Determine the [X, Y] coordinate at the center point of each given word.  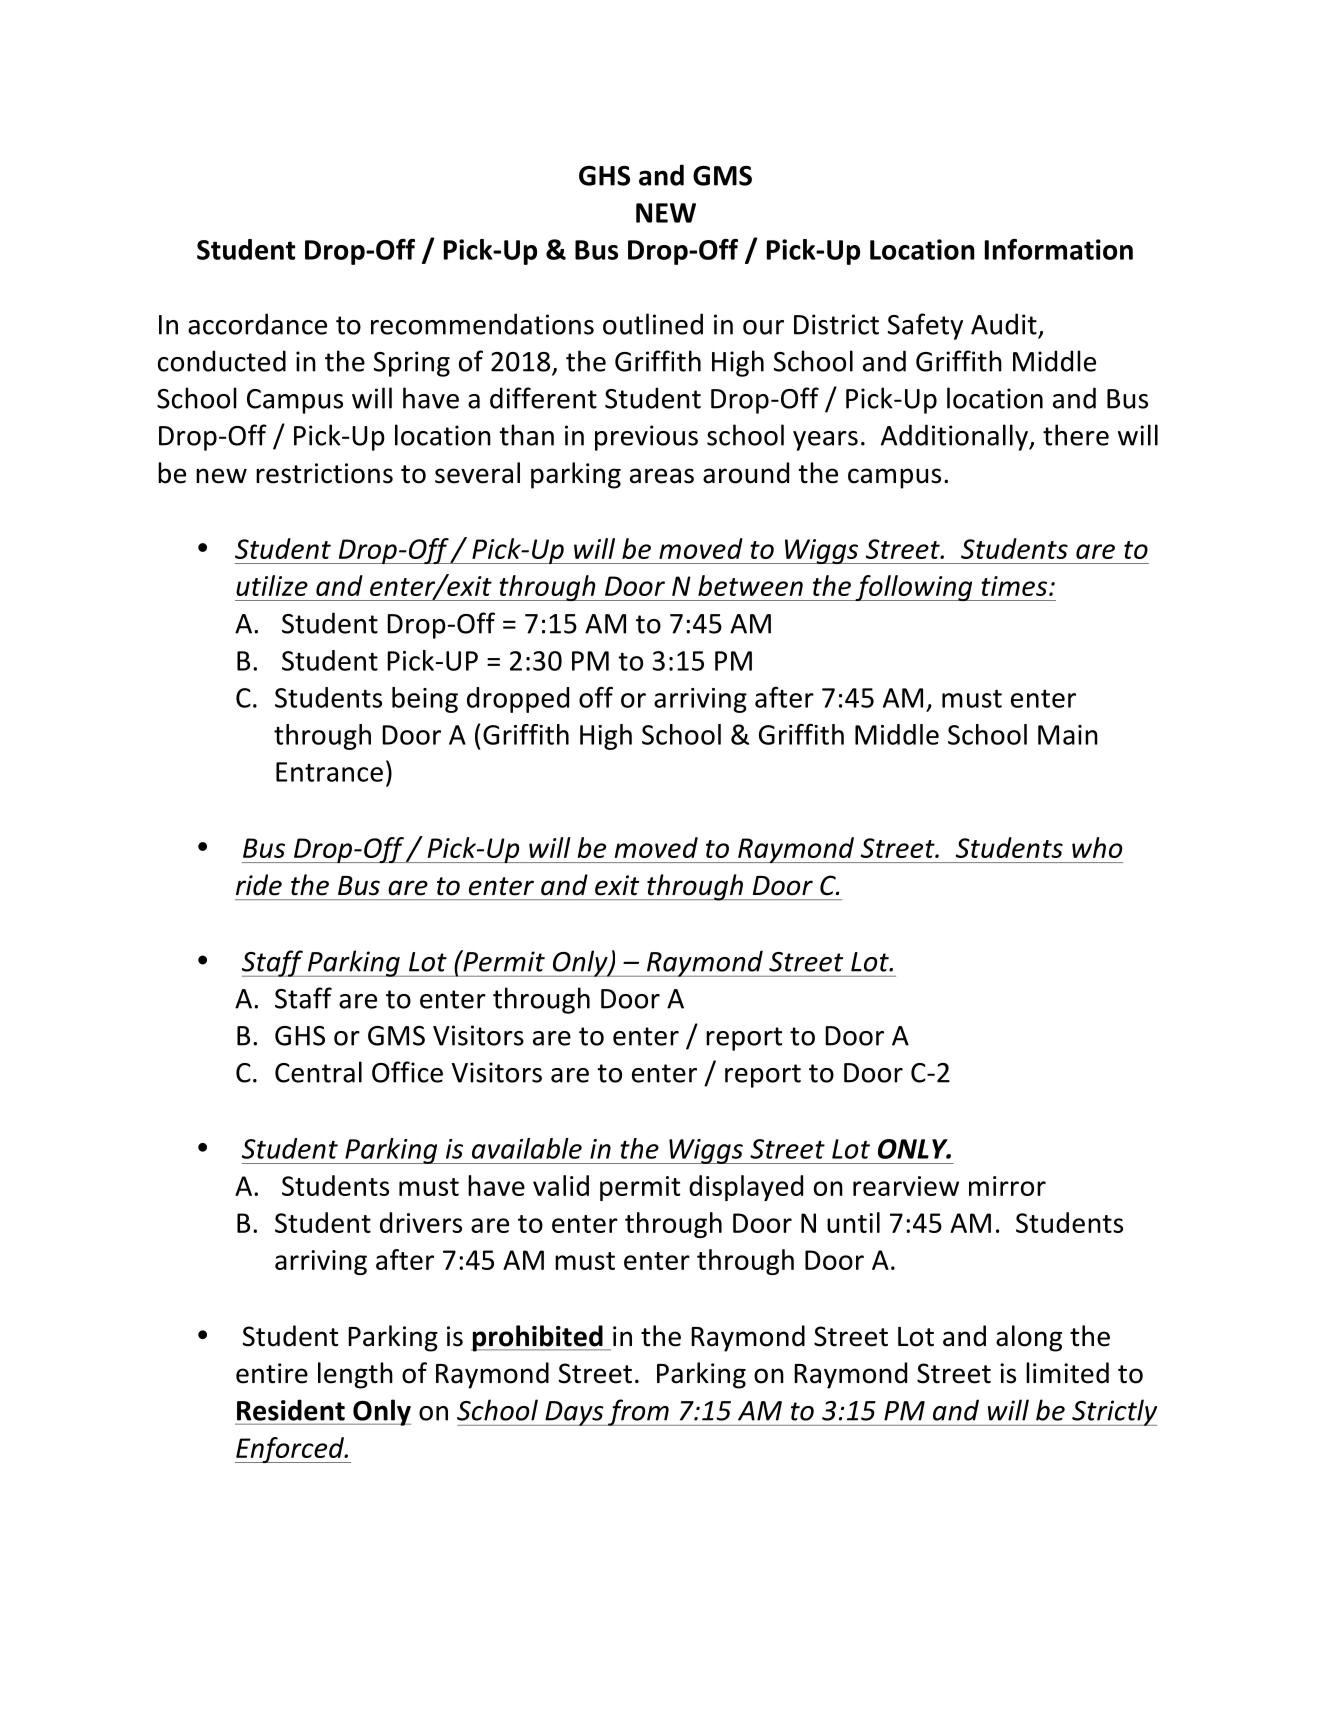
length [355, 1375]
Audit [1004, 324]
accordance [257, 324]
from [638, 1412]
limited [1067, 1373]
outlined [653, 324]
